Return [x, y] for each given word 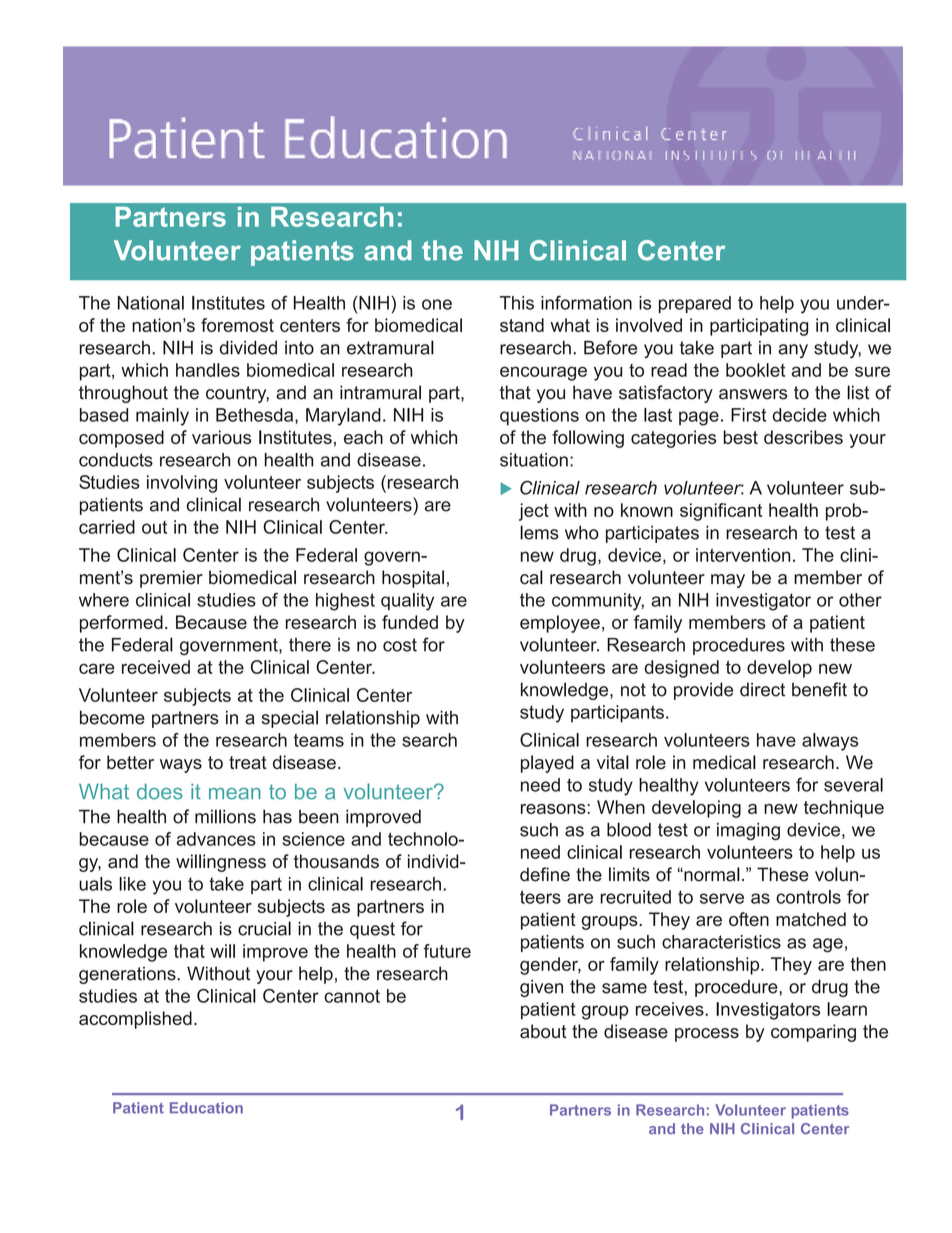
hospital [413, 579]
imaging [748, 831]
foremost [237, 325]
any [793, 351]
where [104, 600]
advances [216, 839]
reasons [554, 809]
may [728, 581]
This [517, 303]
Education [206, 1108]
